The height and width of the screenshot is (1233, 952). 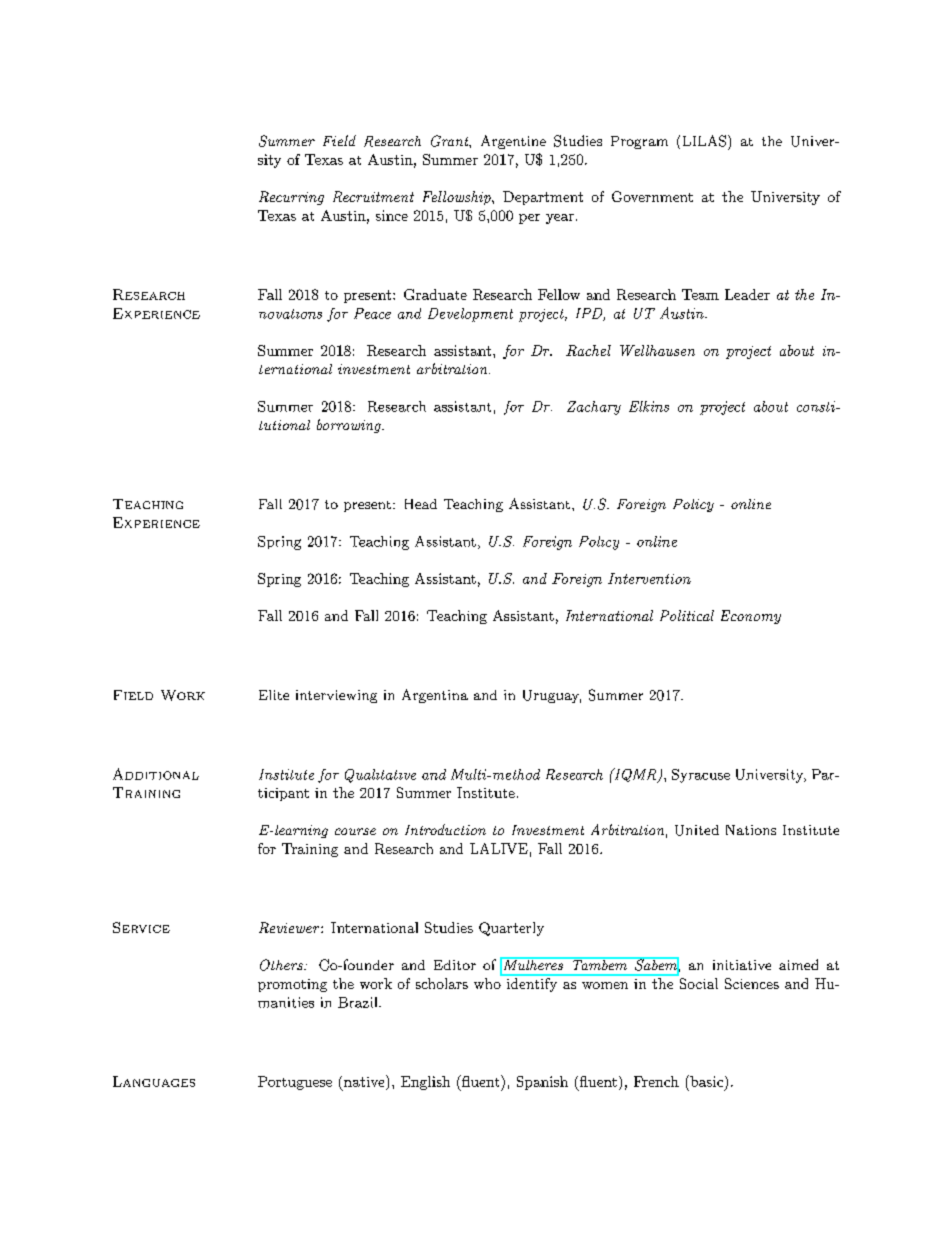 What do you see at coordinates (594, 408) in the screenshot?
I see `Zachary` at bounding box center [594, 408].
